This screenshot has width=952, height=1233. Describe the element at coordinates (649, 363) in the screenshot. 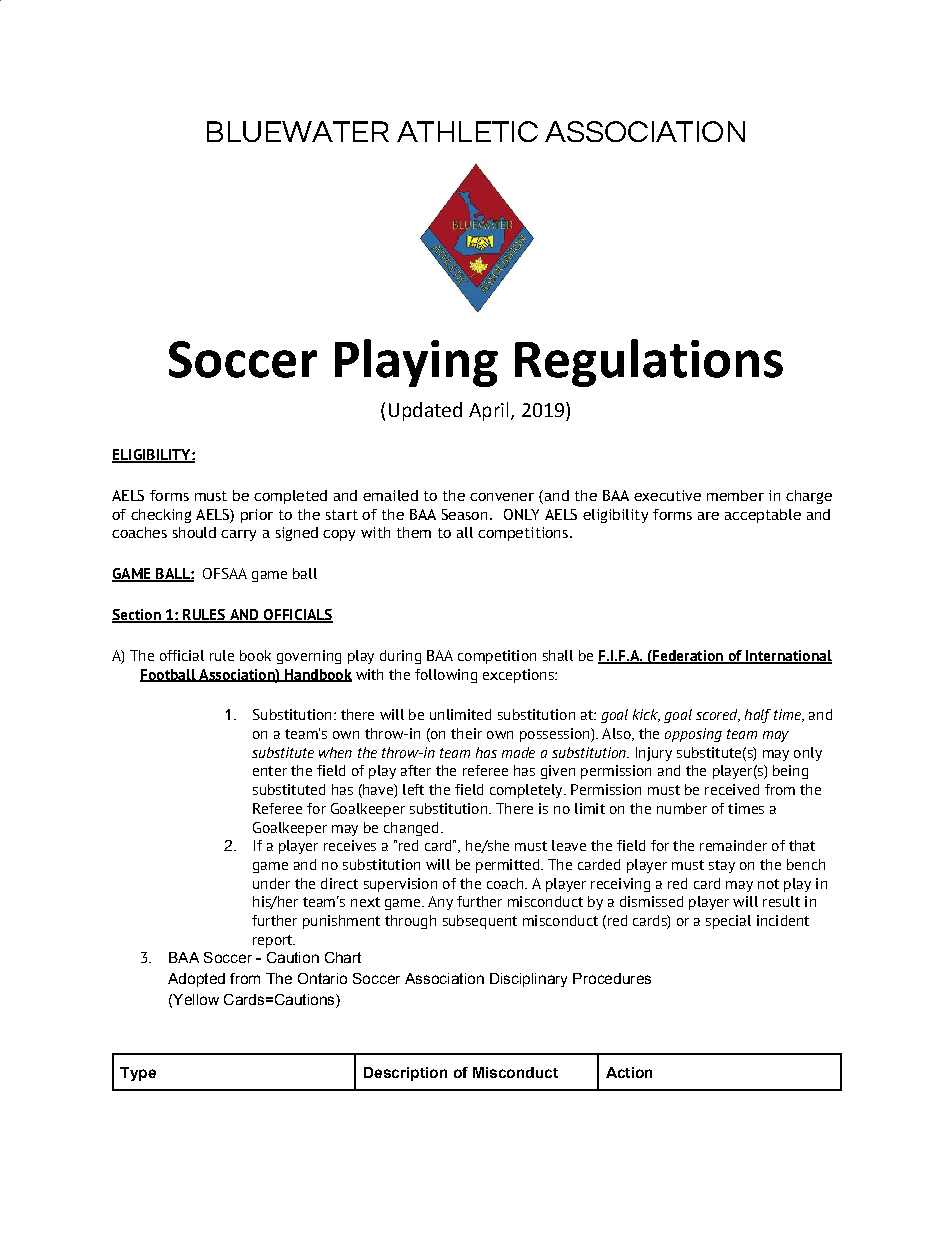

I see `Regulations` at that location.
